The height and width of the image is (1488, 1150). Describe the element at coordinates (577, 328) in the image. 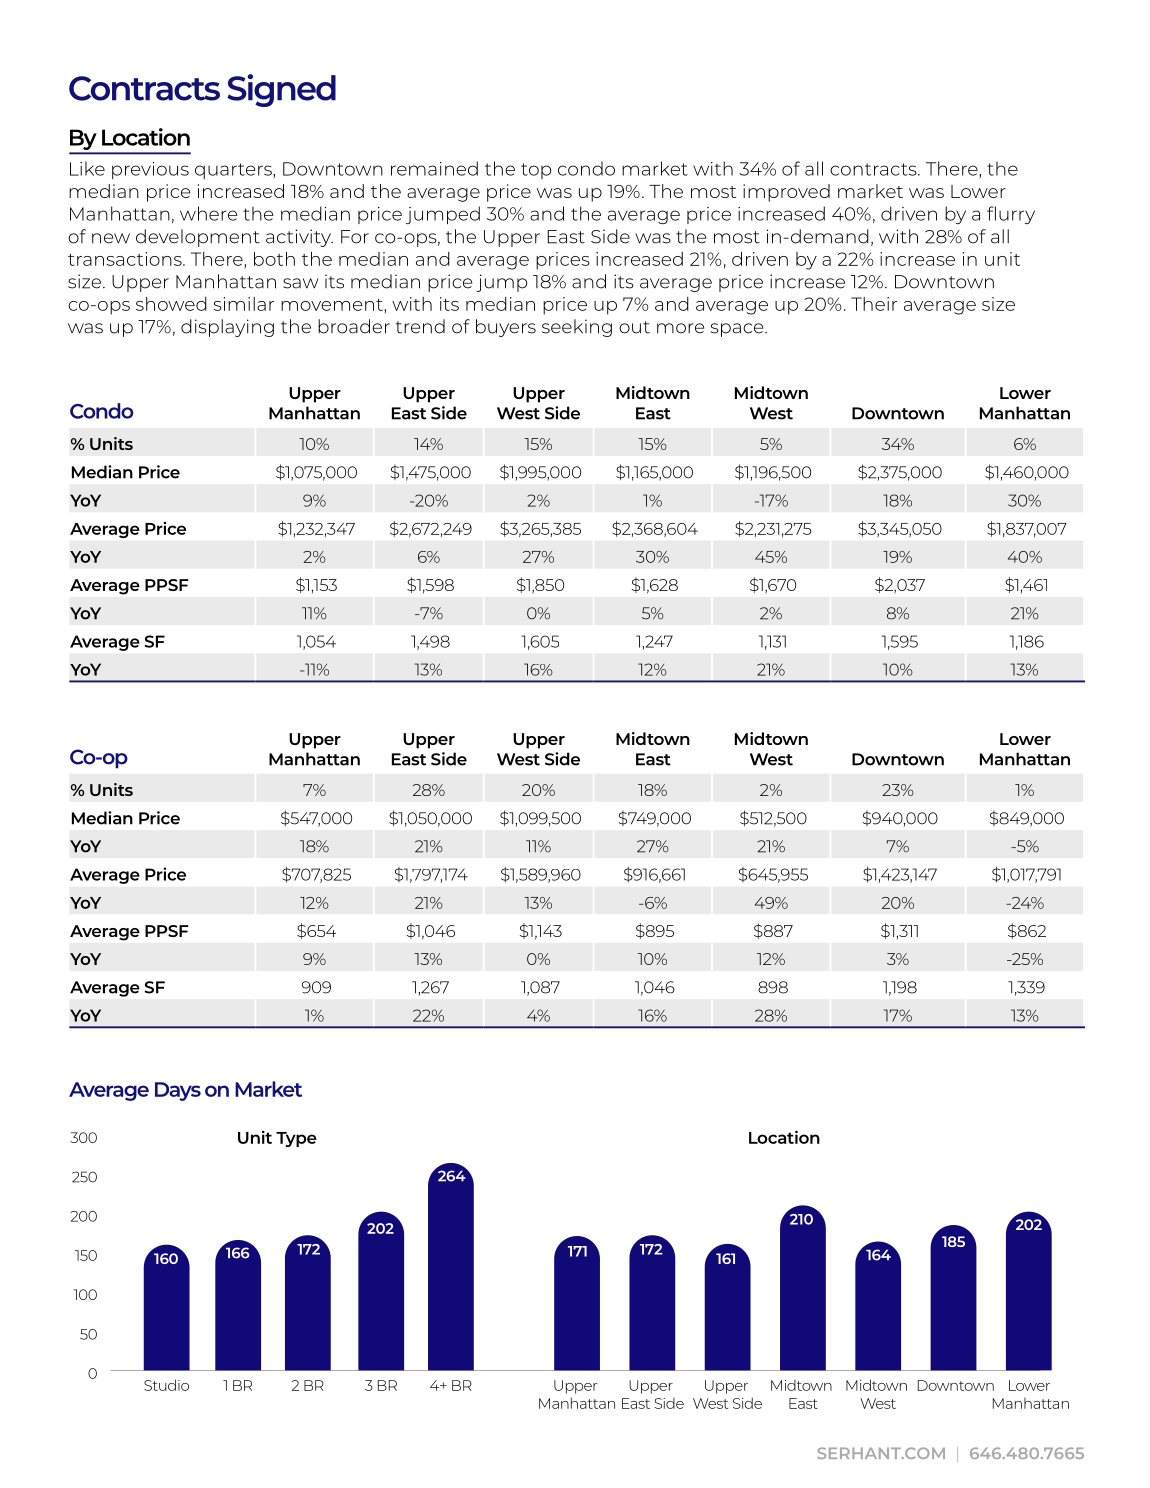

I see `seeking` at that location.
